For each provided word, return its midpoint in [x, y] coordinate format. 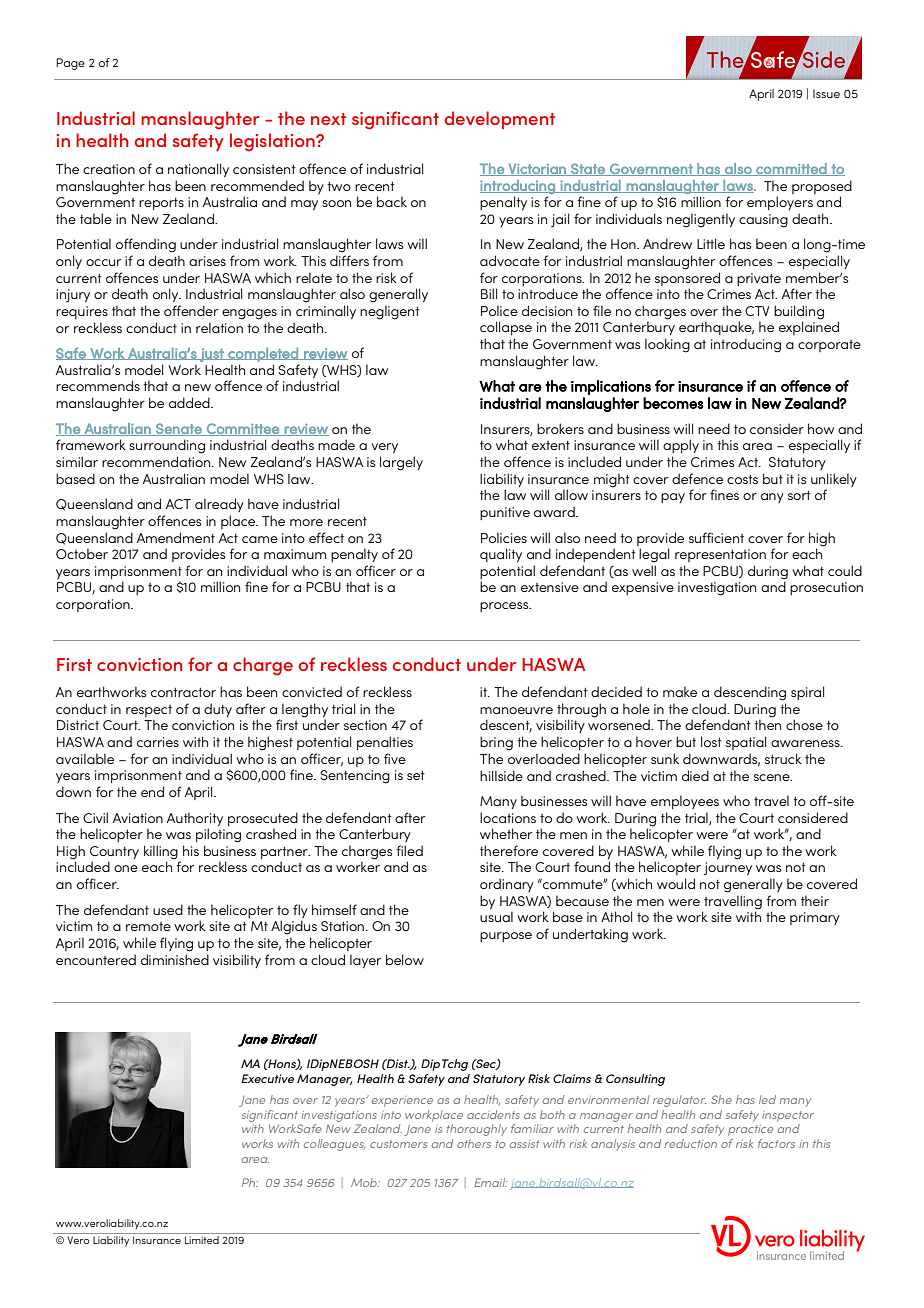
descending [750, 693]
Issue [826, 93]
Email [491, 1182]
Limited [202, 1240]
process [505, 607]
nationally [198, 170]
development [500, 120]
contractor [183, 692]
